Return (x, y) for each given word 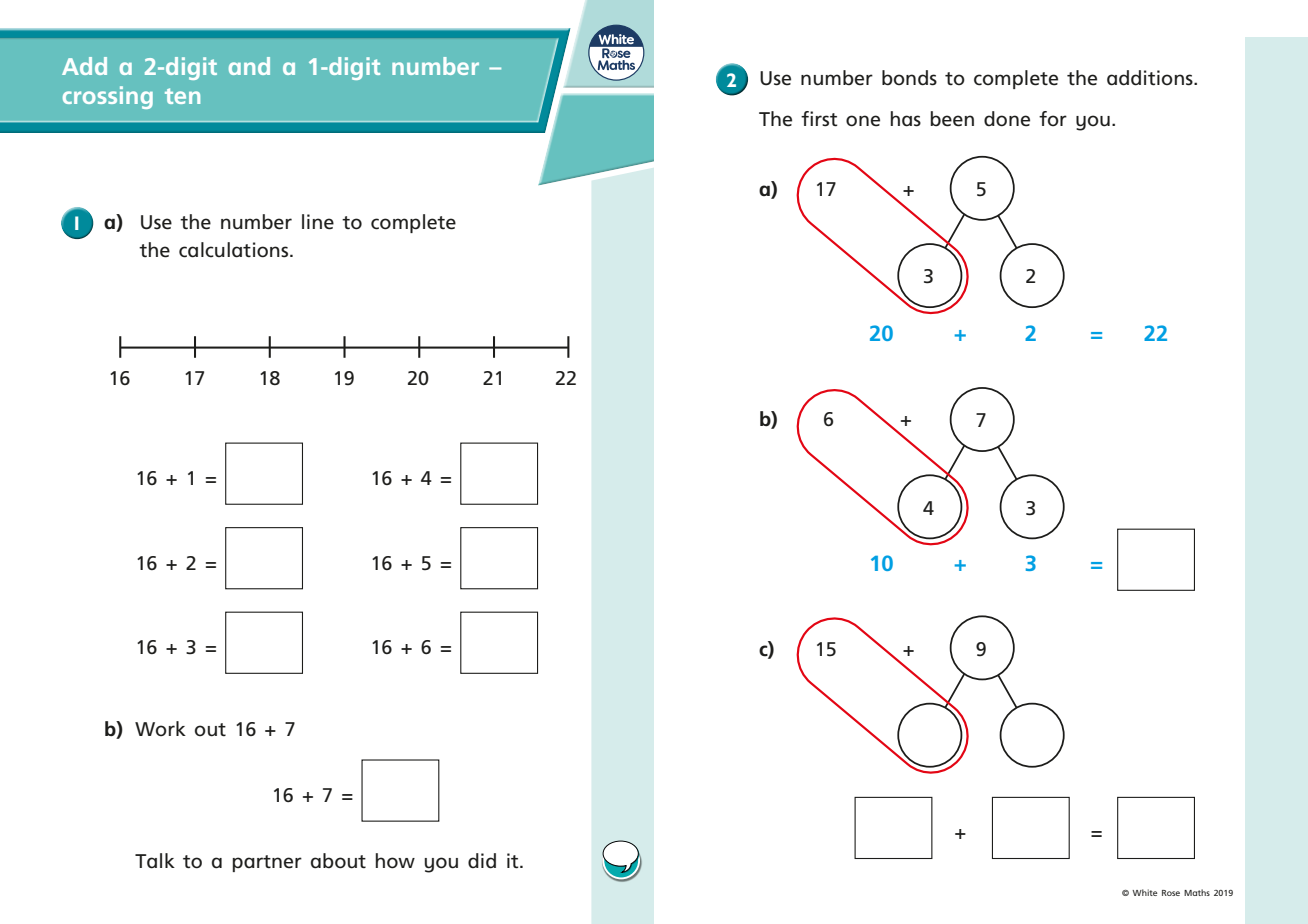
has (906, 119)
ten (182, 96)
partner (267, 863)
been (952, 119)
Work (160, 728)
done (1007, 119)
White (1144, 892)
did (482, 861)
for (1053, 118)
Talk (155, 861)
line (318, 222)
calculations (233, 250)
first (819, 119)
